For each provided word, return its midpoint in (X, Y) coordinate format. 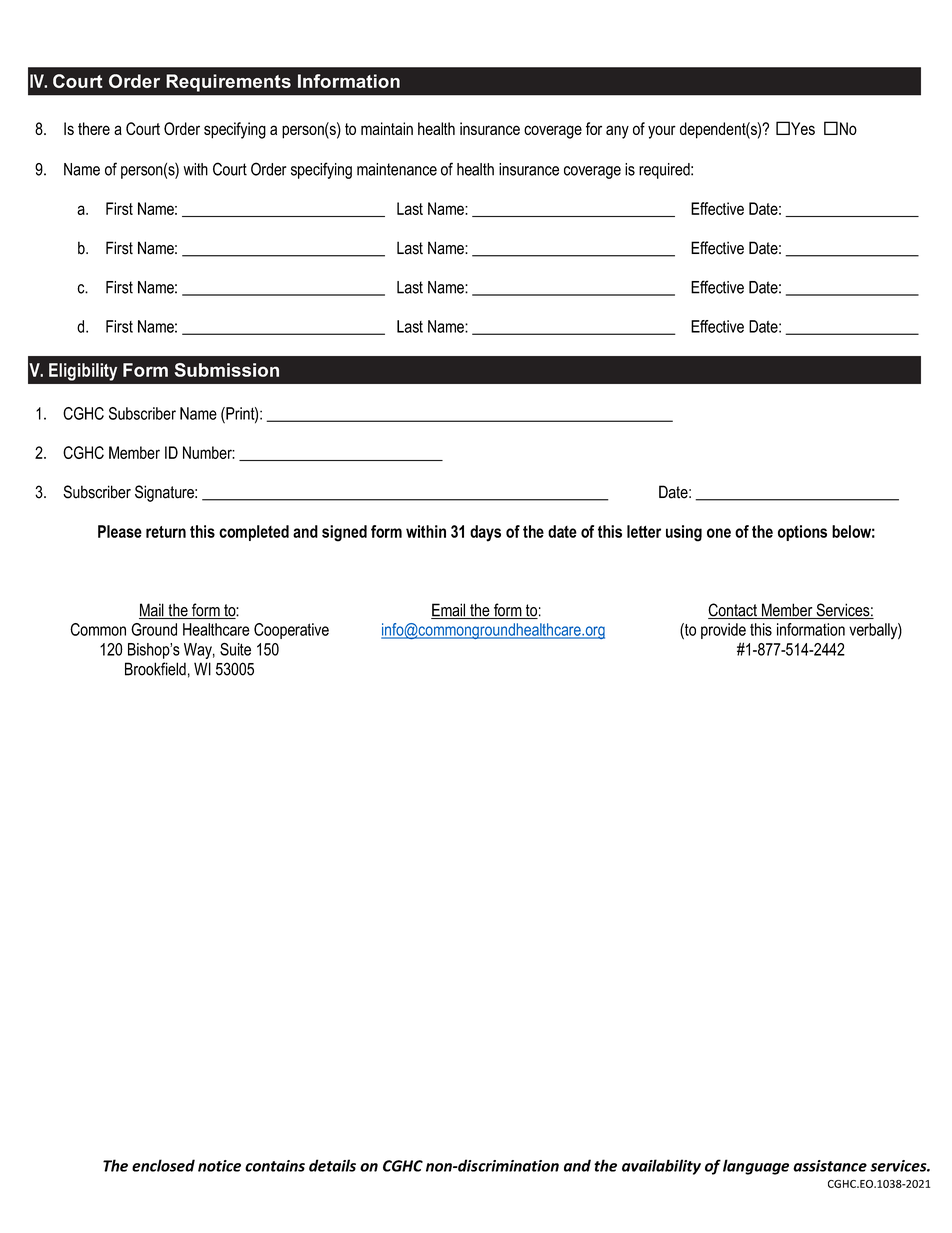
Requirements (228, 83)
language (756, 1167)
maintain (387, 128)
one (719, 533)
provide (723, 631)
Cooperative (291, 631)
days (485, 533)
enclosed (163, 1165)
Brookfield (155, 669)
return (166, 532)
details (332, 1165)
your (662, 132)
